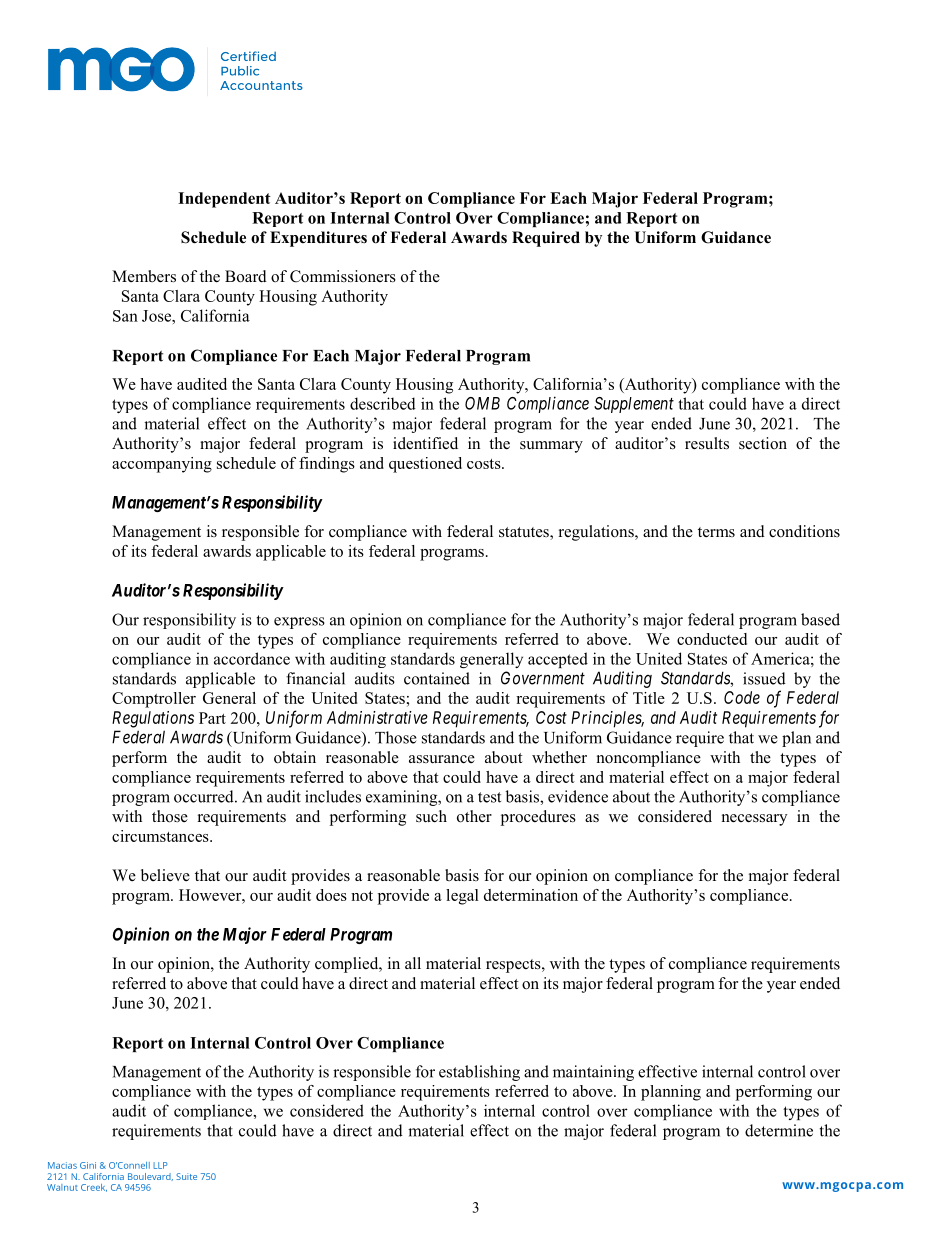 This screenshot has height=1233, width=952. I want to click on Members, so click(144, 276).
